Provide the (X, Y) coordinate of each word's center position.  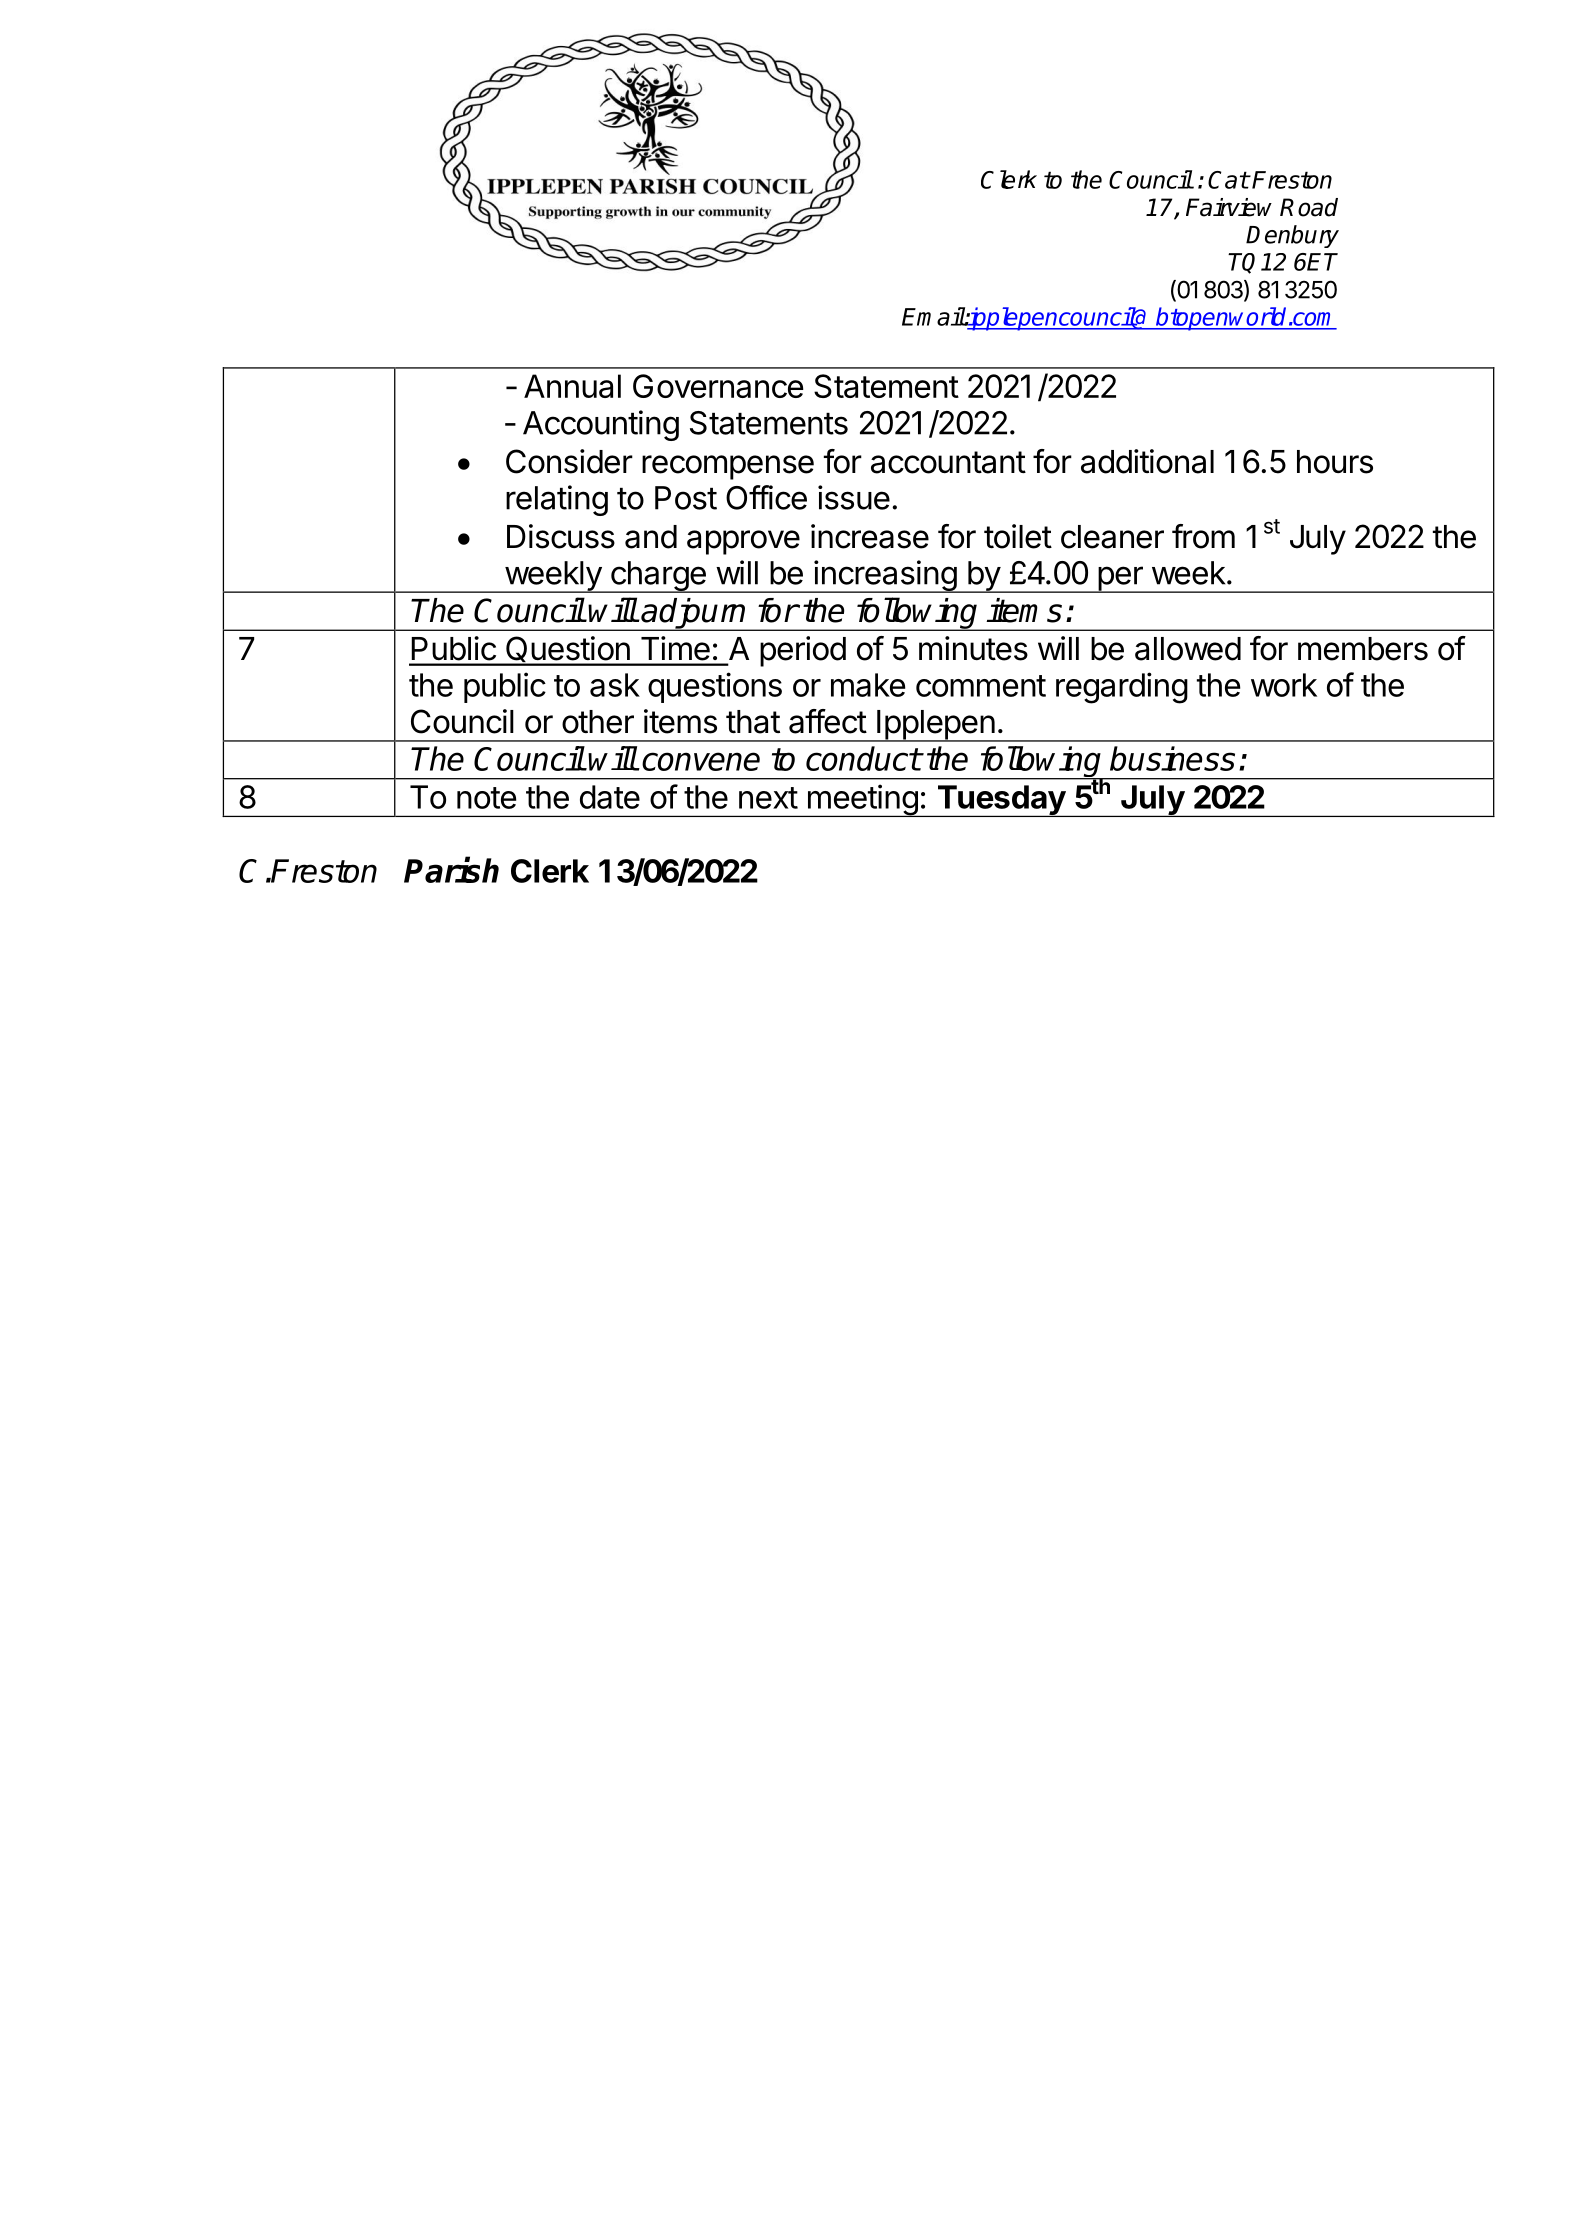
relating (557, 500)
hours (1335, 462)
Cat (1228, 180)
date (610, 797)
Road (1309, 207)
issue (854, 497)
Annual (572, 386)
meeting (862, 800)
